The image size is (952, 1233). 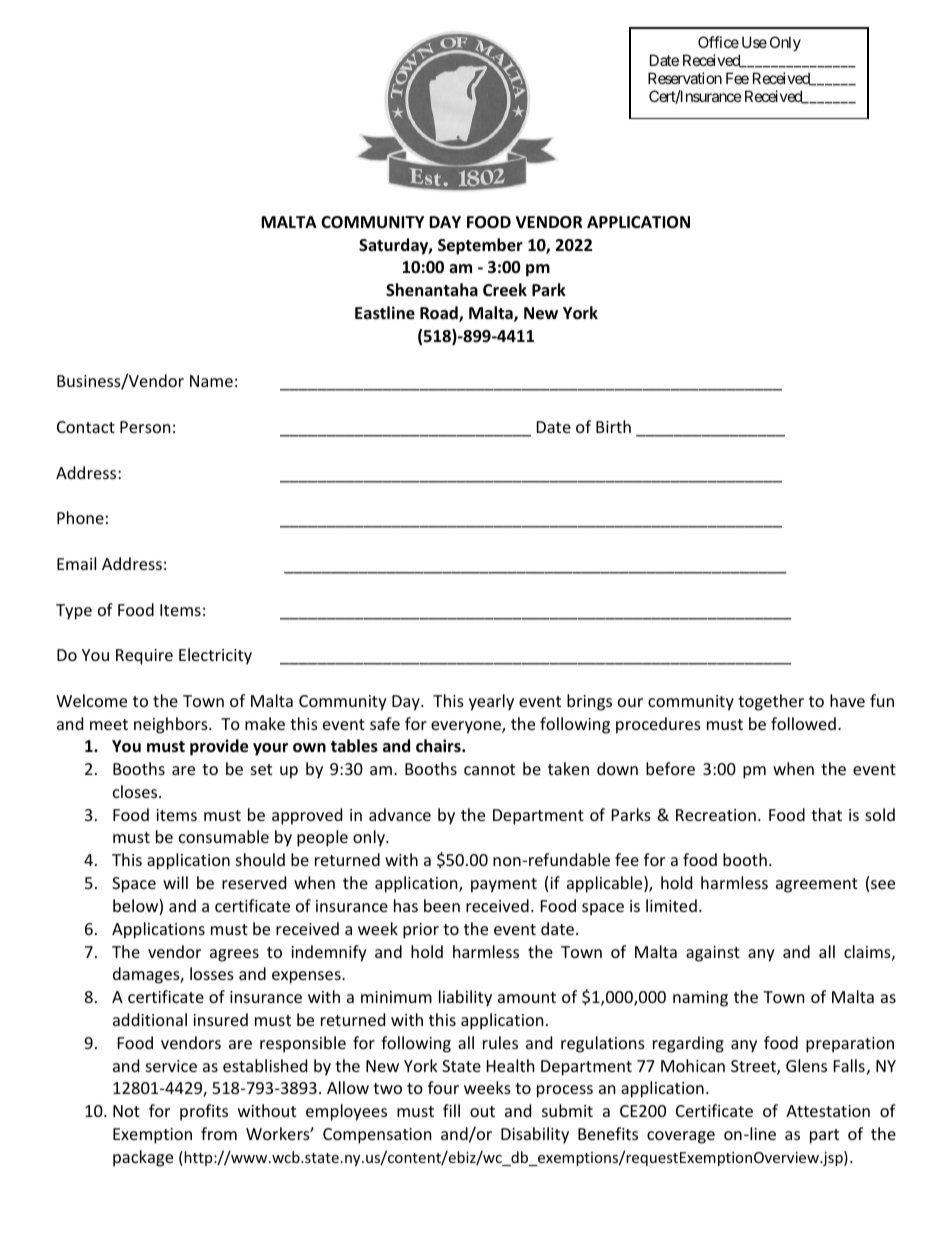 What do you see at coordinates (828, 1111) in the image?
I see `Attestation` at bounding box center [828, 1111].
